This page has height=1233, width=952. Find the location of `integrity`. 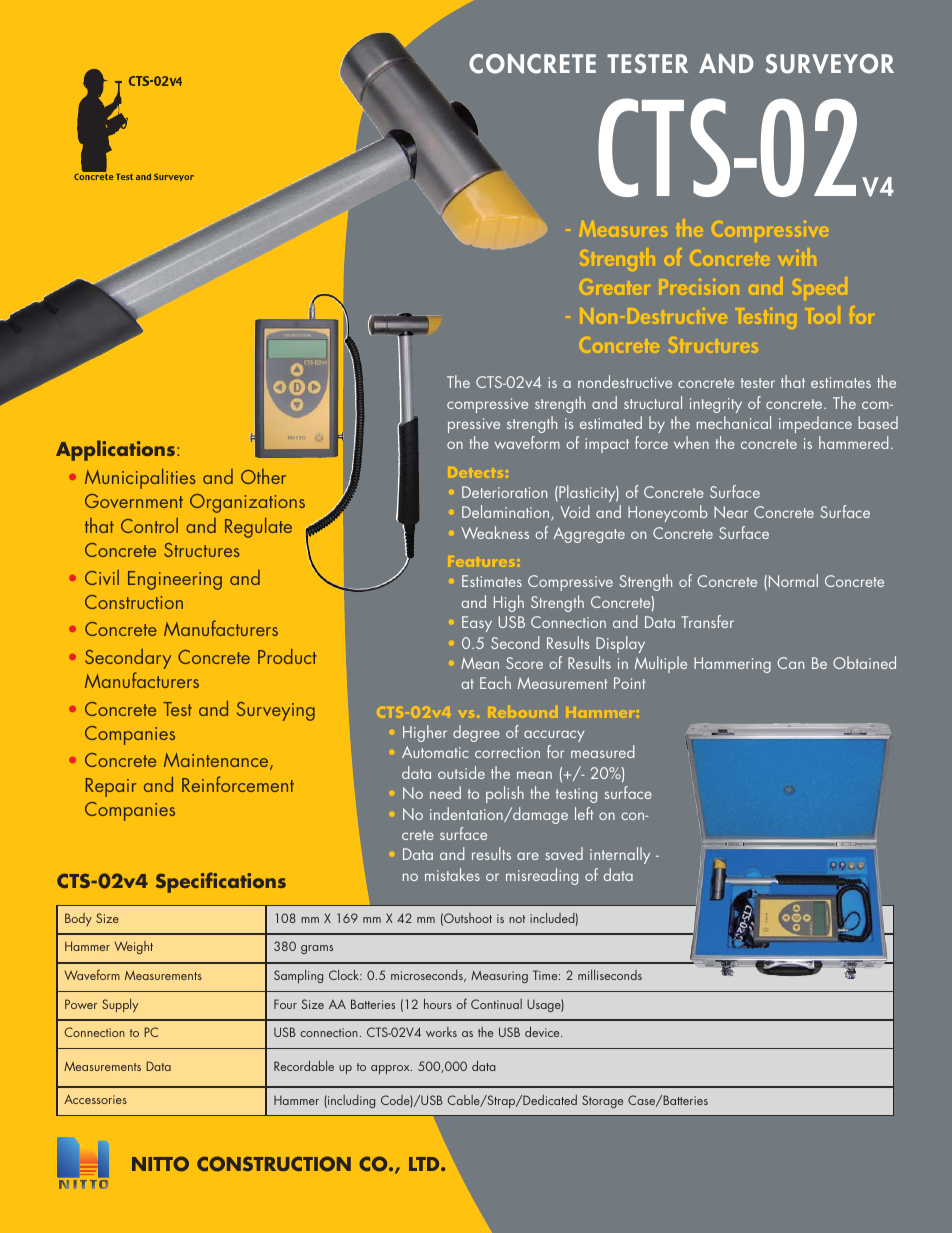

integrity is located at coordinates (716, 405).
